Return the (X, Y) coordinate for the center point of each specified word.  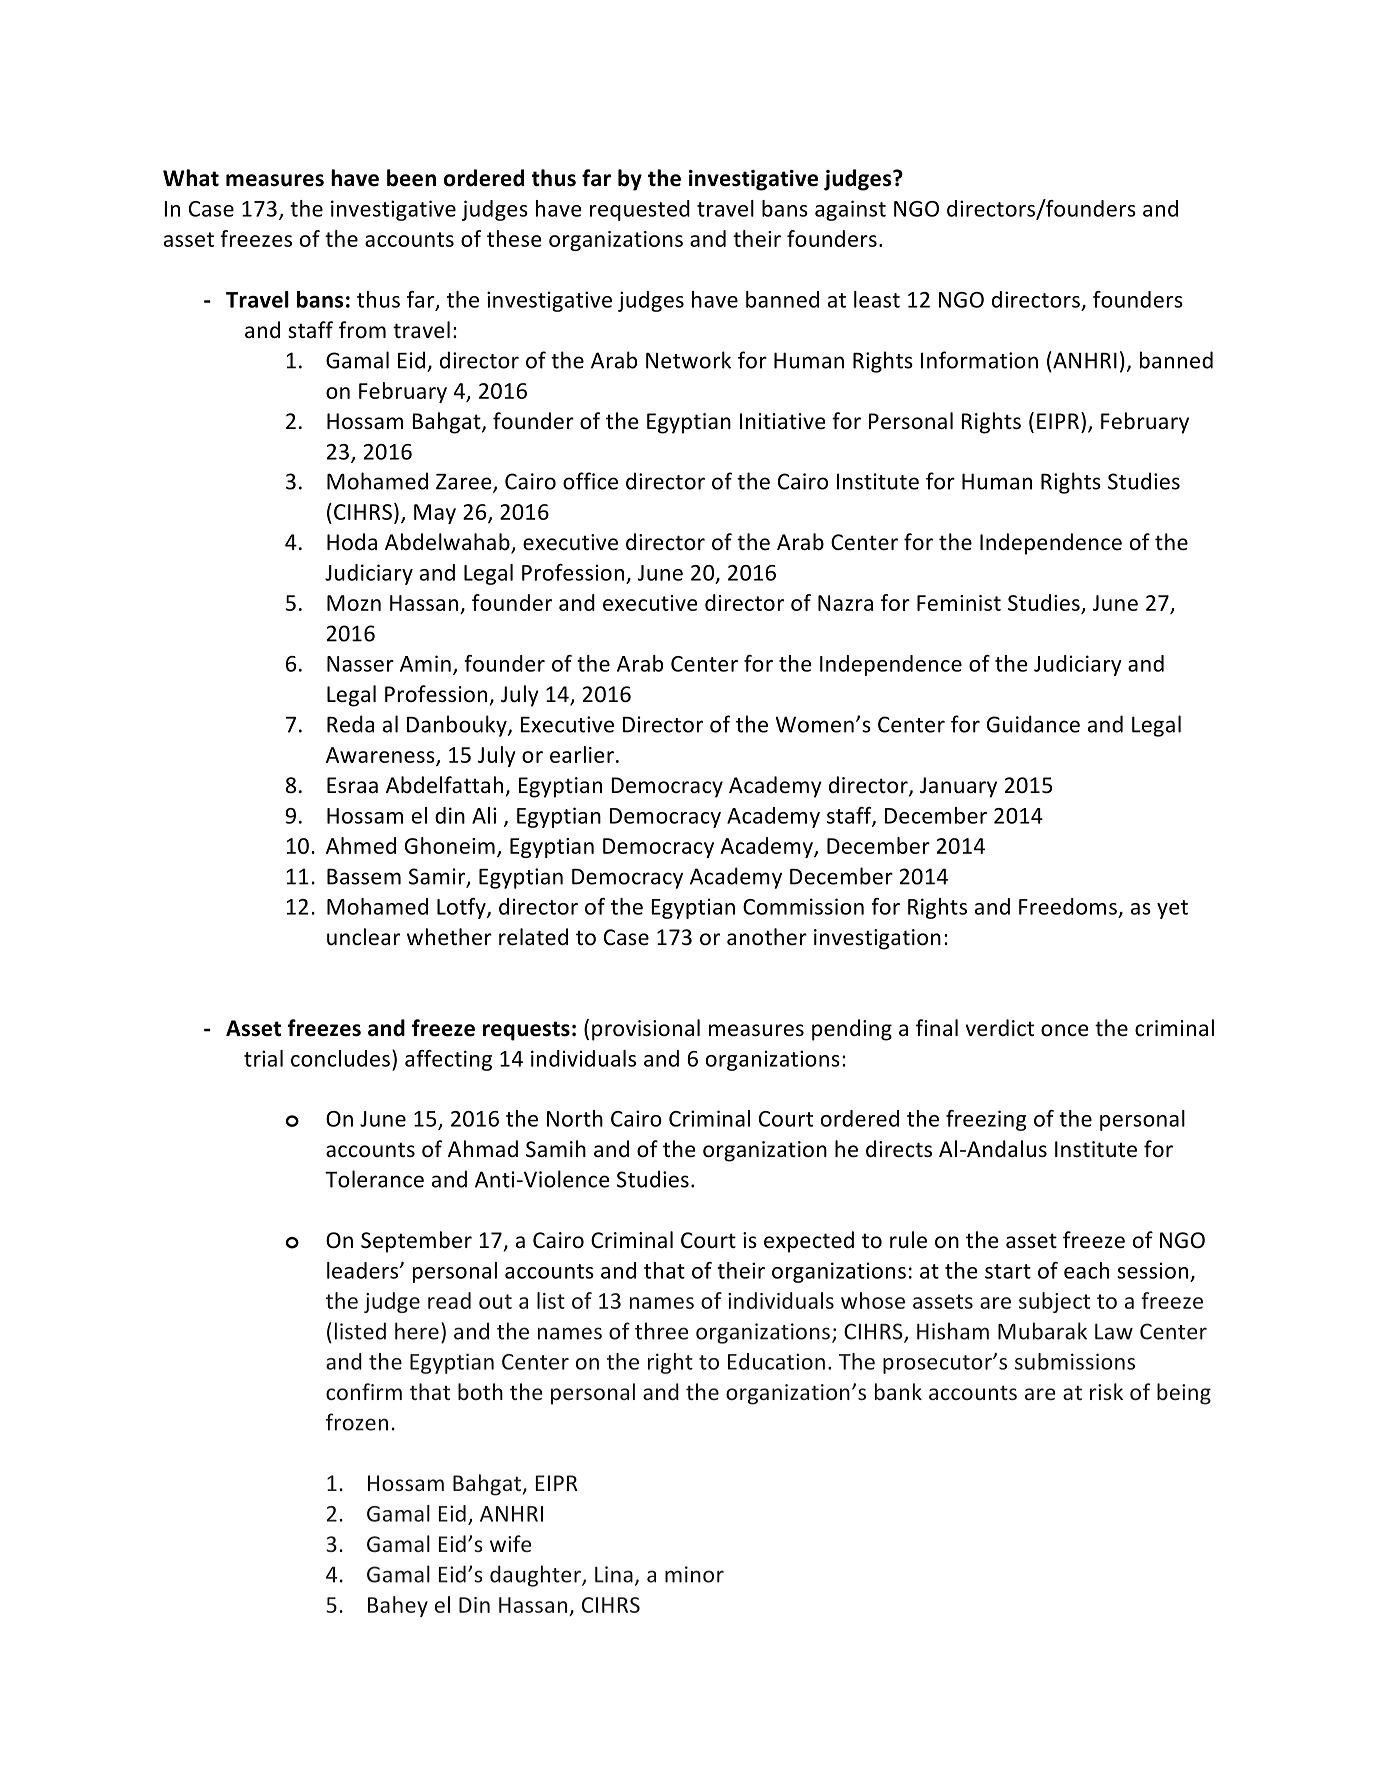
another (767, 937)
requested (640, 210)
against (850, 210)
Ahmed (361, 845)
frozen (357, 1422)
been (411, 178)
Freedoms (1068, 906)
